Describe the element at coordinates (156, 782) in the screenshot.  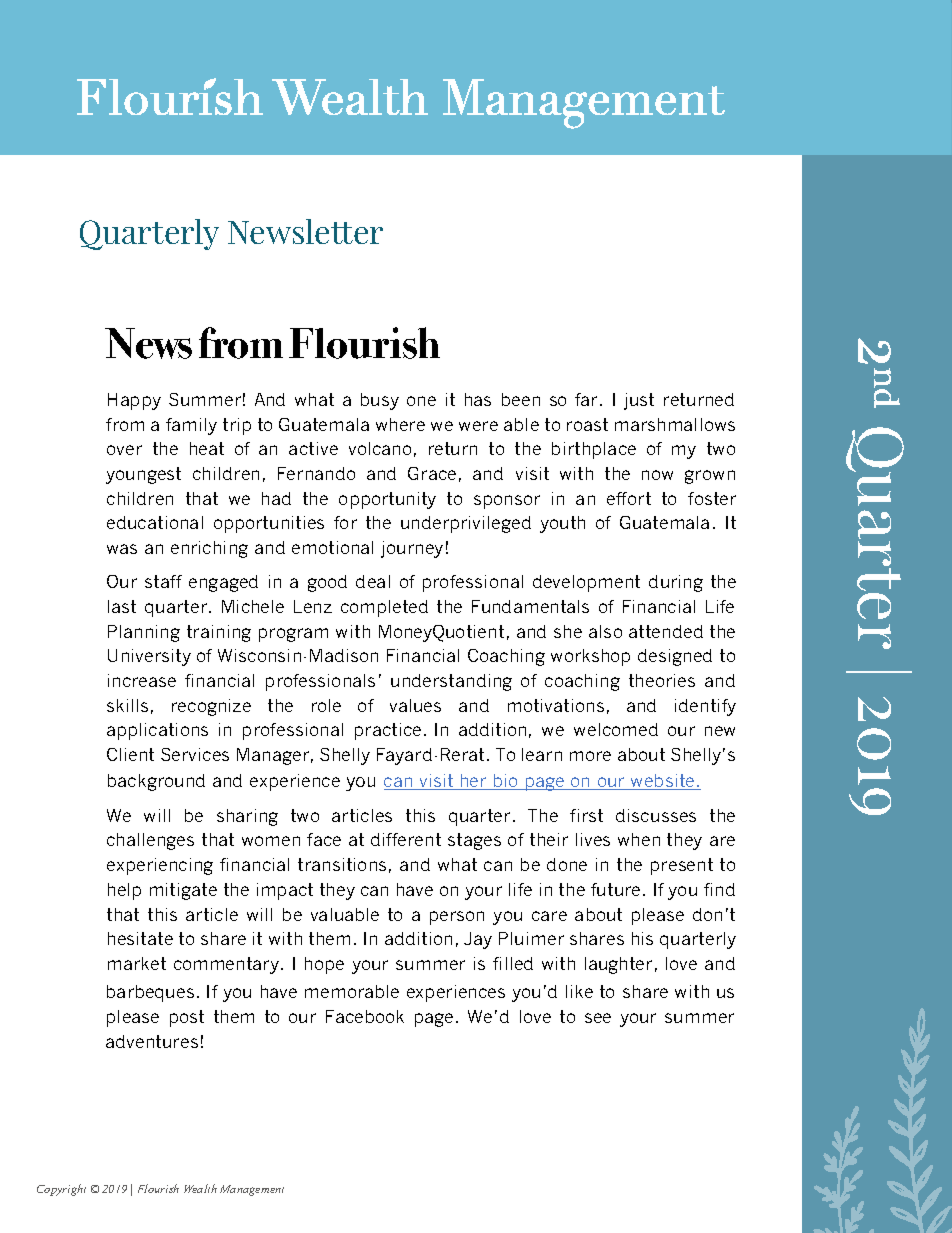
I see `background` at that location.
